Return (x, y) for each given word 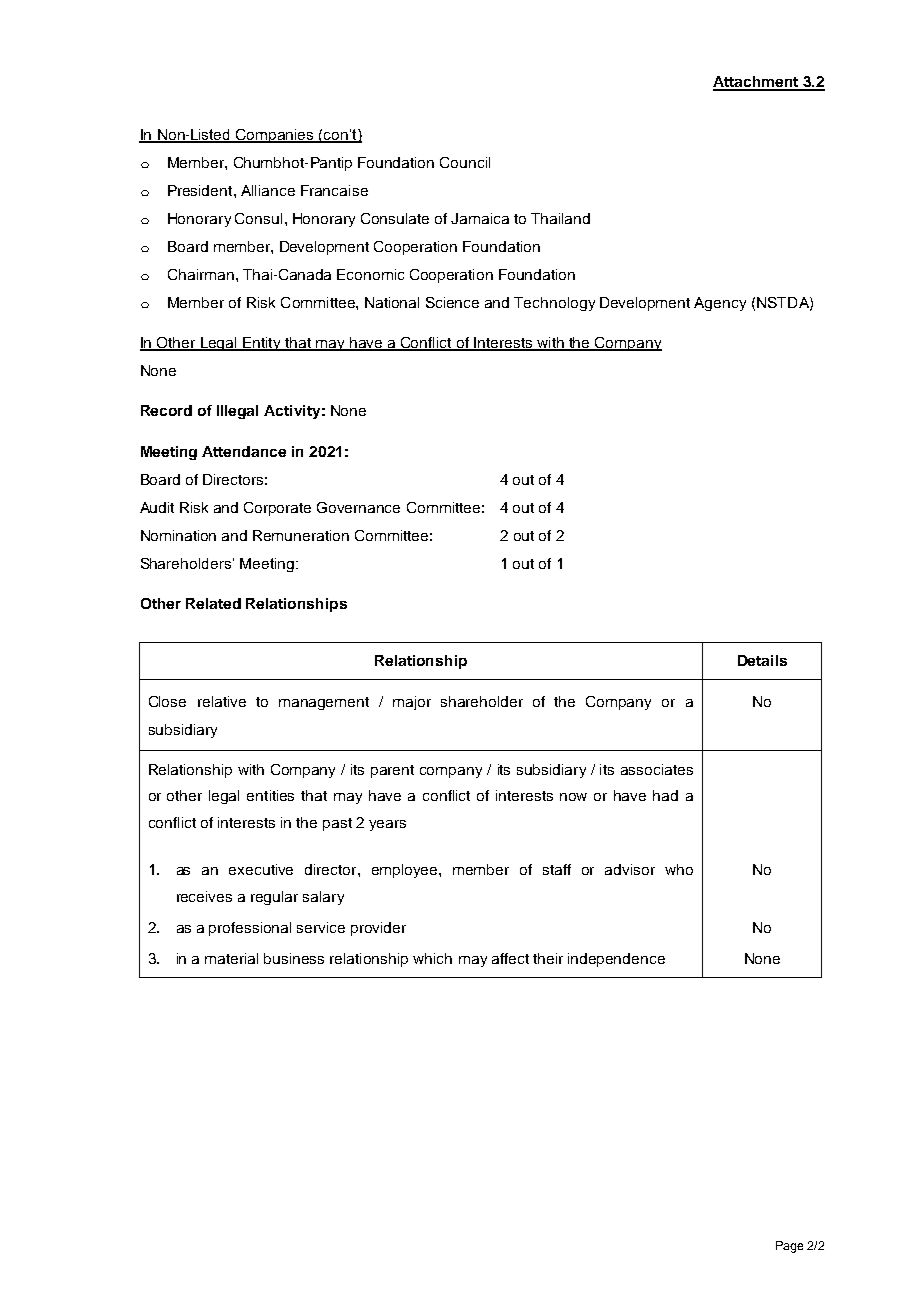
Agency (720, 304)
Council (465, 162)
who (679, 869)
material (231, 958)
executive (261, 869)
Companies (275, 136)
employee (406, 871)
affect (510, 958)
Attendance (244, 451)
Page (789, 1247)
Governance (358, 507)
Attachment (756, 83)
